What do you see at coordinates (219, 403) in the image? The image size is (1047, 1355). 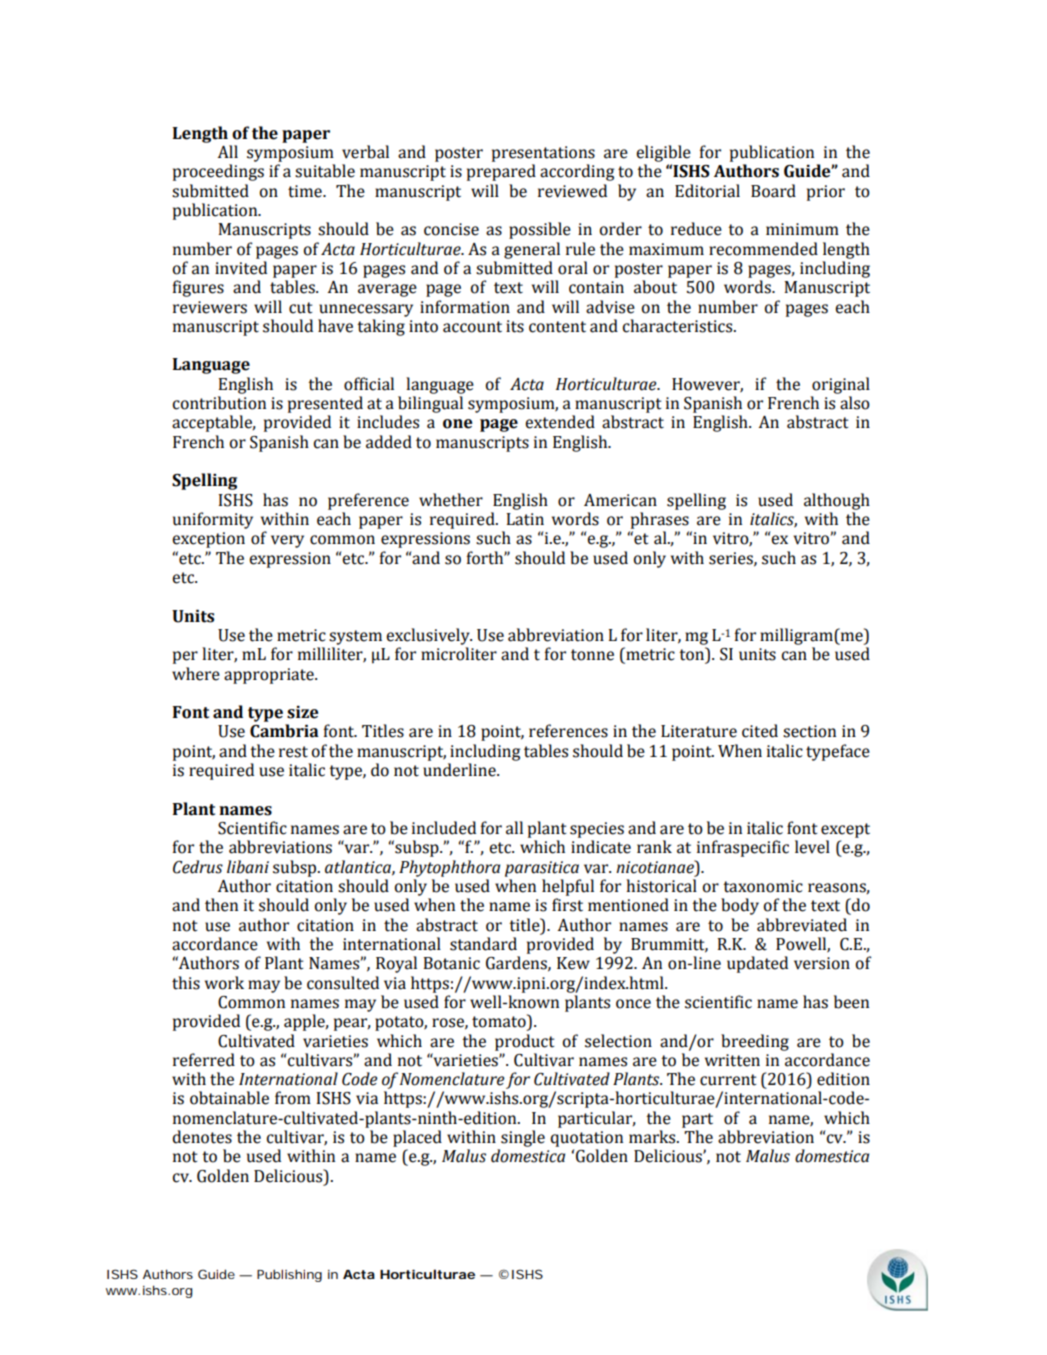 I see `contribution` at bounding box center [219, 403].
